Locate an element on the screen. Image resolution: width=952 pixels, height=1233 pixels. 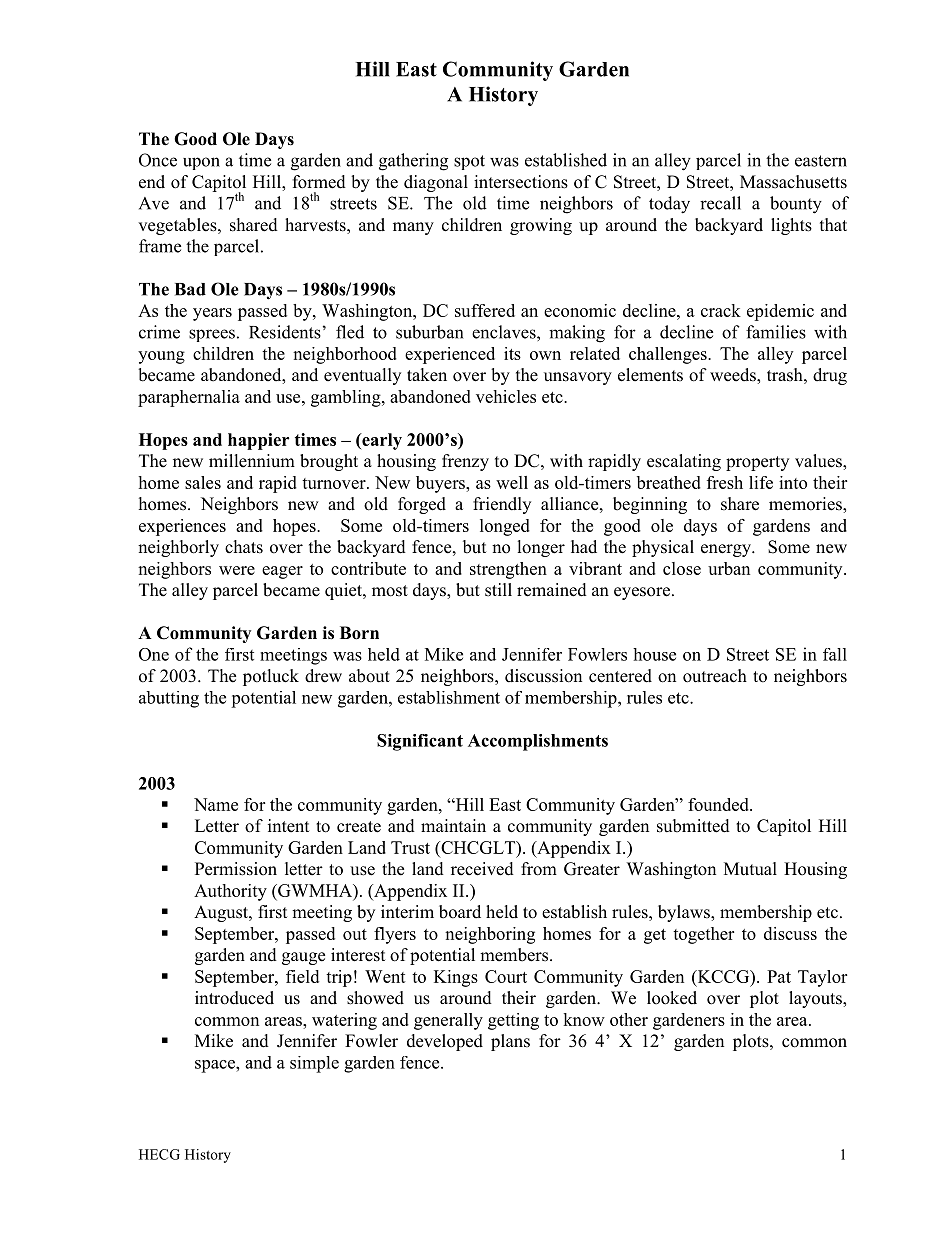
layouts is located at coordinates (816, 999).
